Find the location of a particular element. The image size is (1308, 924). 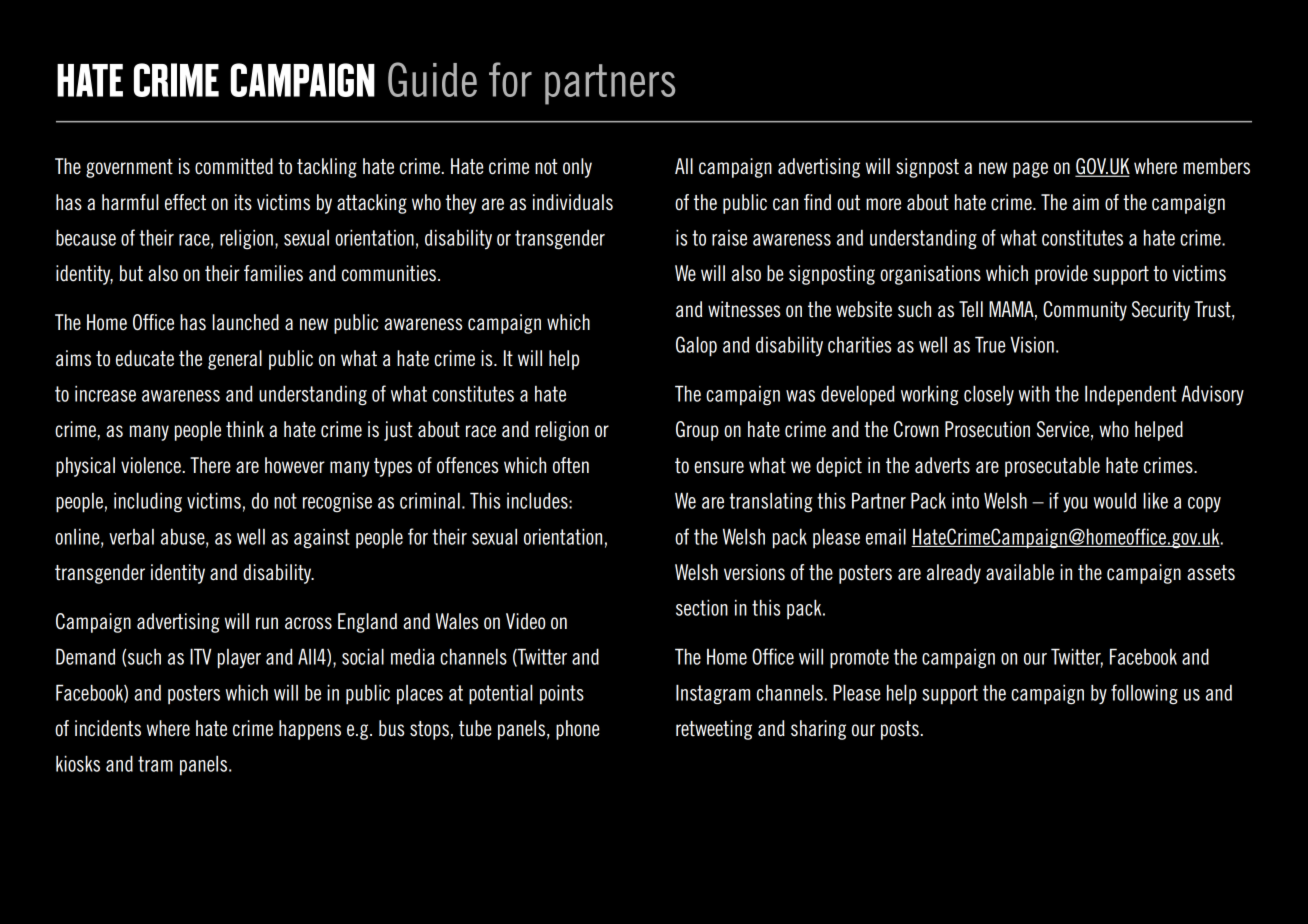

page is located at coordinates (1030, 170).
